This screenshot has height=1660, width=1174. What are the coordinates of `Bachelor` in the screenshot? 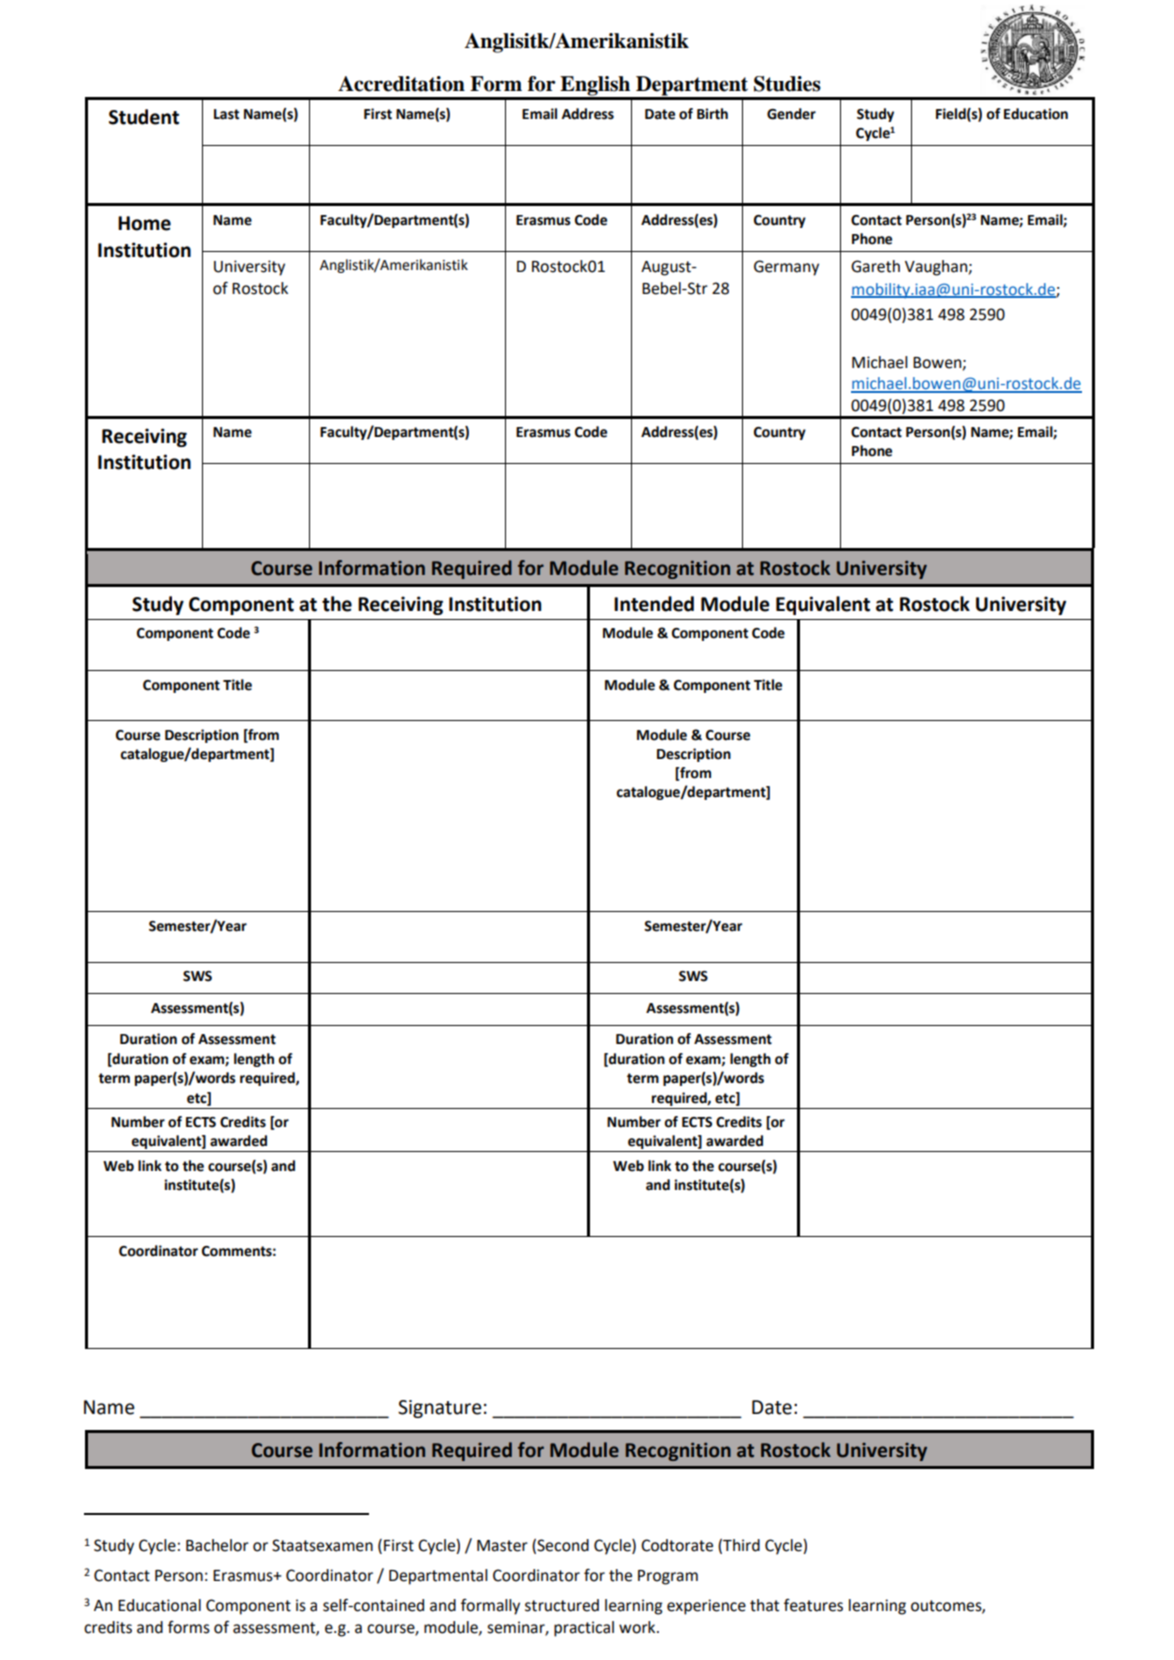 It's located at (217, 1545).
